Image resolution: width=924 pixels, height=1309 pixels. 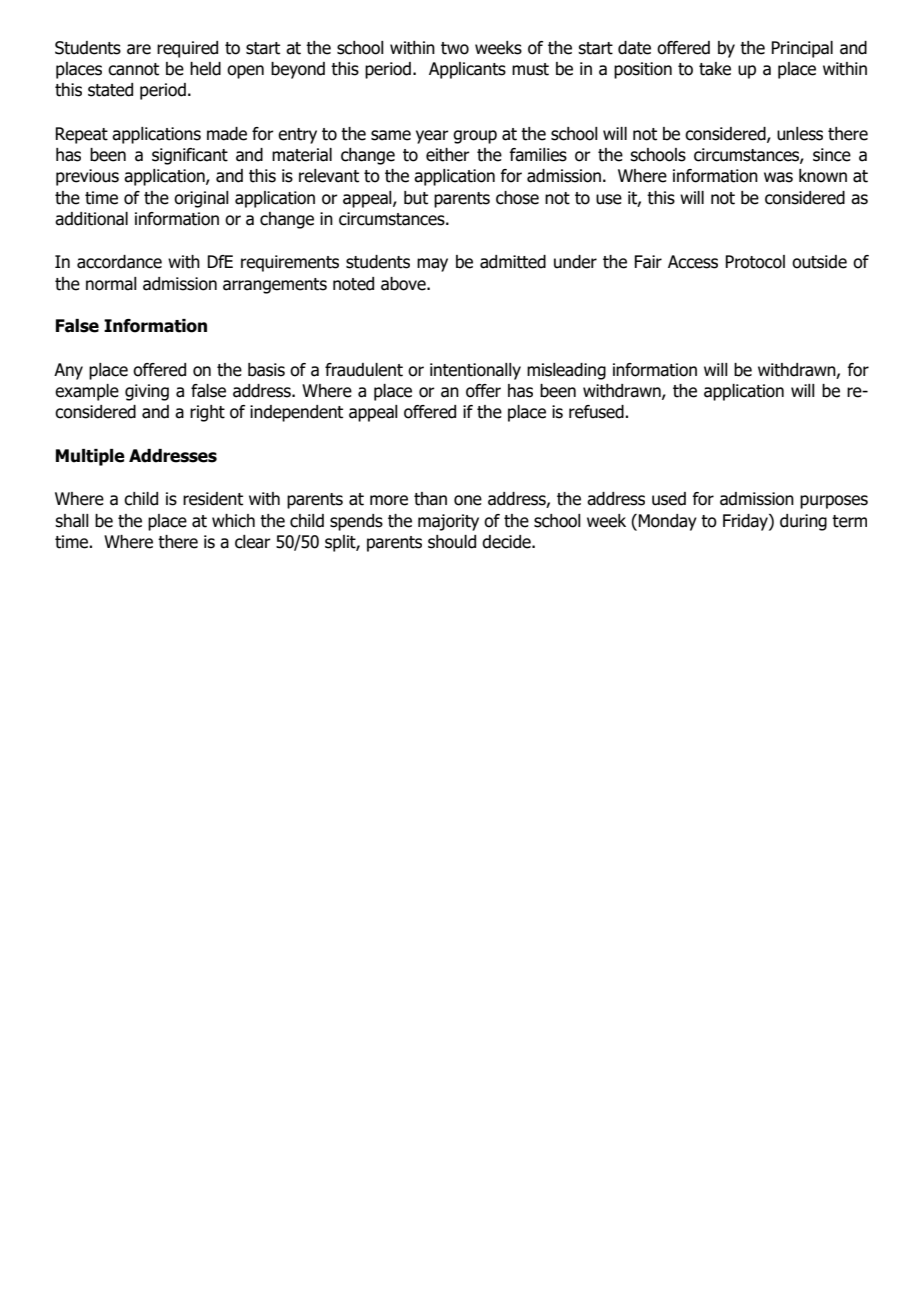 I want to click on majority, so click(x=448, y=522).
